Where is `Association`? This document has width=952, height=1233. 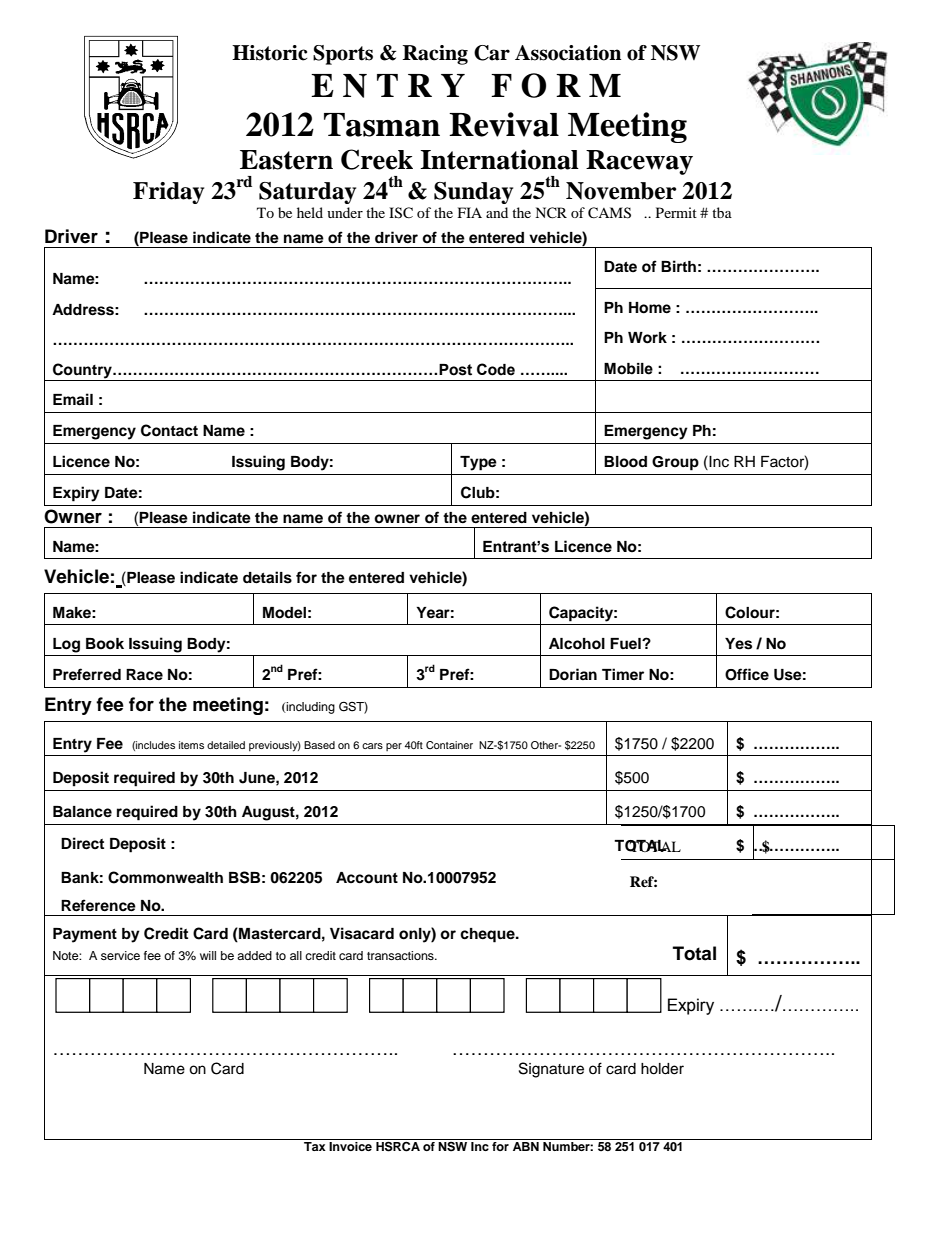 Association is located at coordinates (568, 53).
